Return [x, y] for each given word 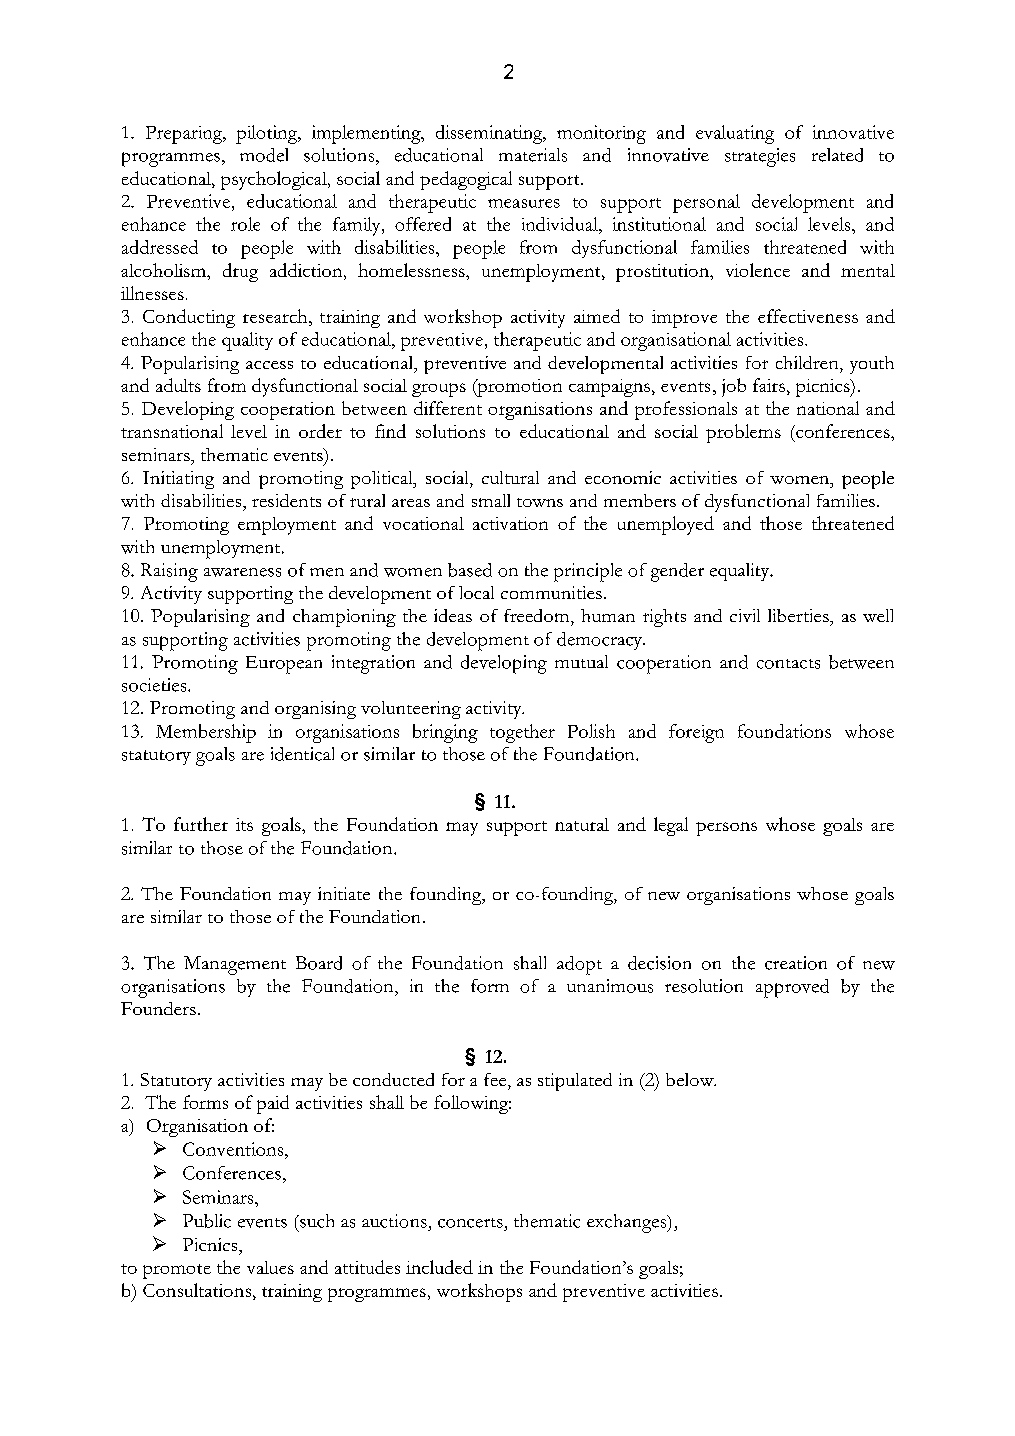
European [284, 665]
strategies [760, 157]
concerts [470, 1223]
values [270, 1267]
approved [792, 988]
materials [533, 155]
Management [235, 965]
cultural [510, 477]
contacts [788, 664]
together [522, 733]
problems [743, 433]
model [264, 155]
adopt [579, 965]
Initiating [178, 480]
